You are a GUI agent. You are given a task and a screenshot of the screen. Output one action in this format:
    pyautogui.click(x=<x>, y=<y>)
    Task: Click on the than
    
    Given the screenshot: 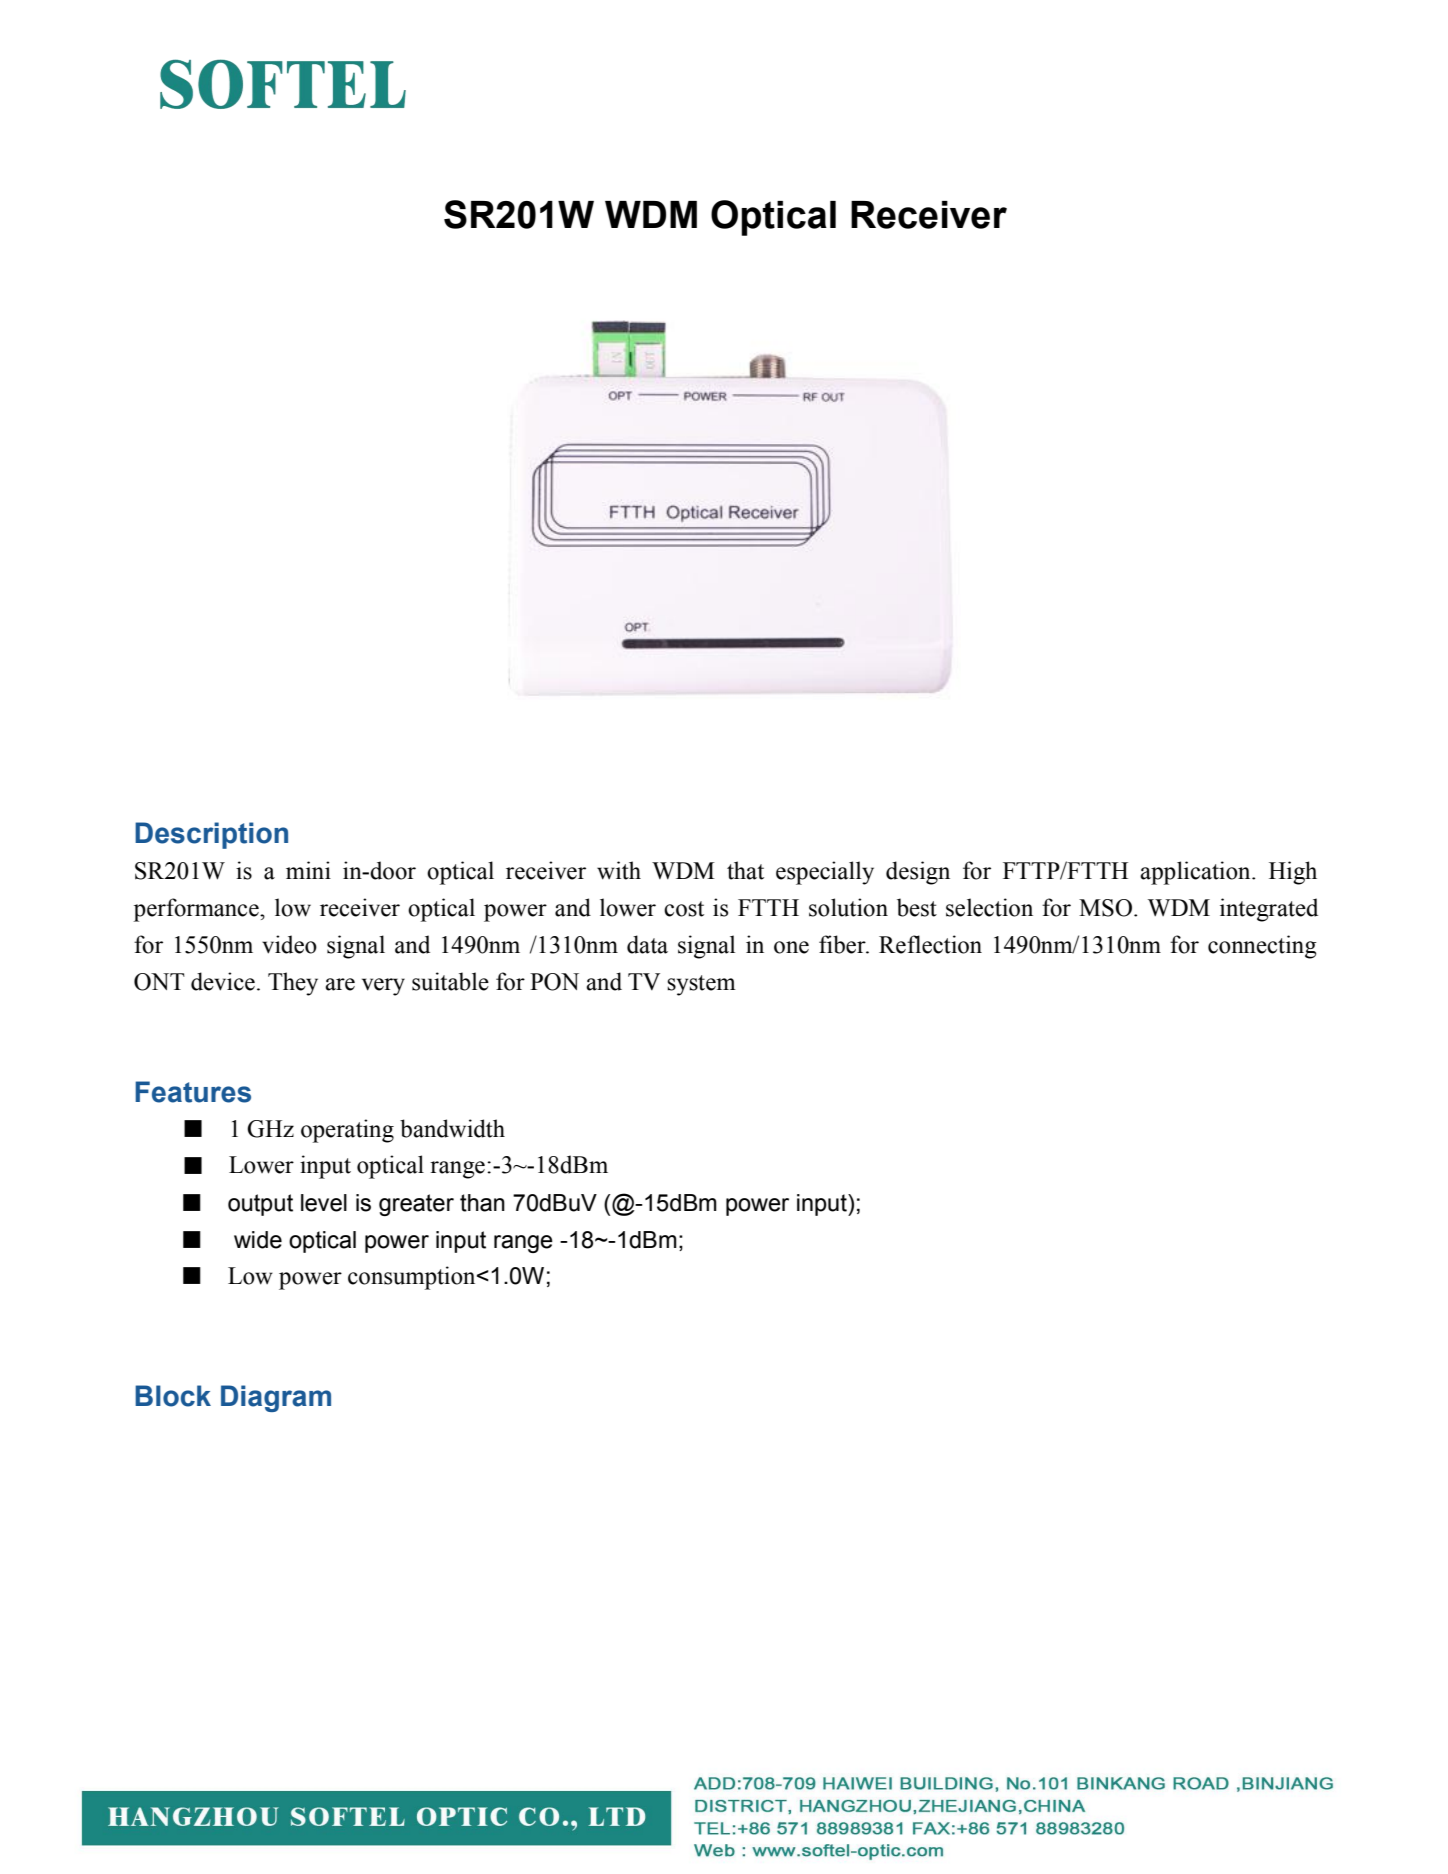 What is the action you would take?
    pyautogui.click(x=482, y=1203)
